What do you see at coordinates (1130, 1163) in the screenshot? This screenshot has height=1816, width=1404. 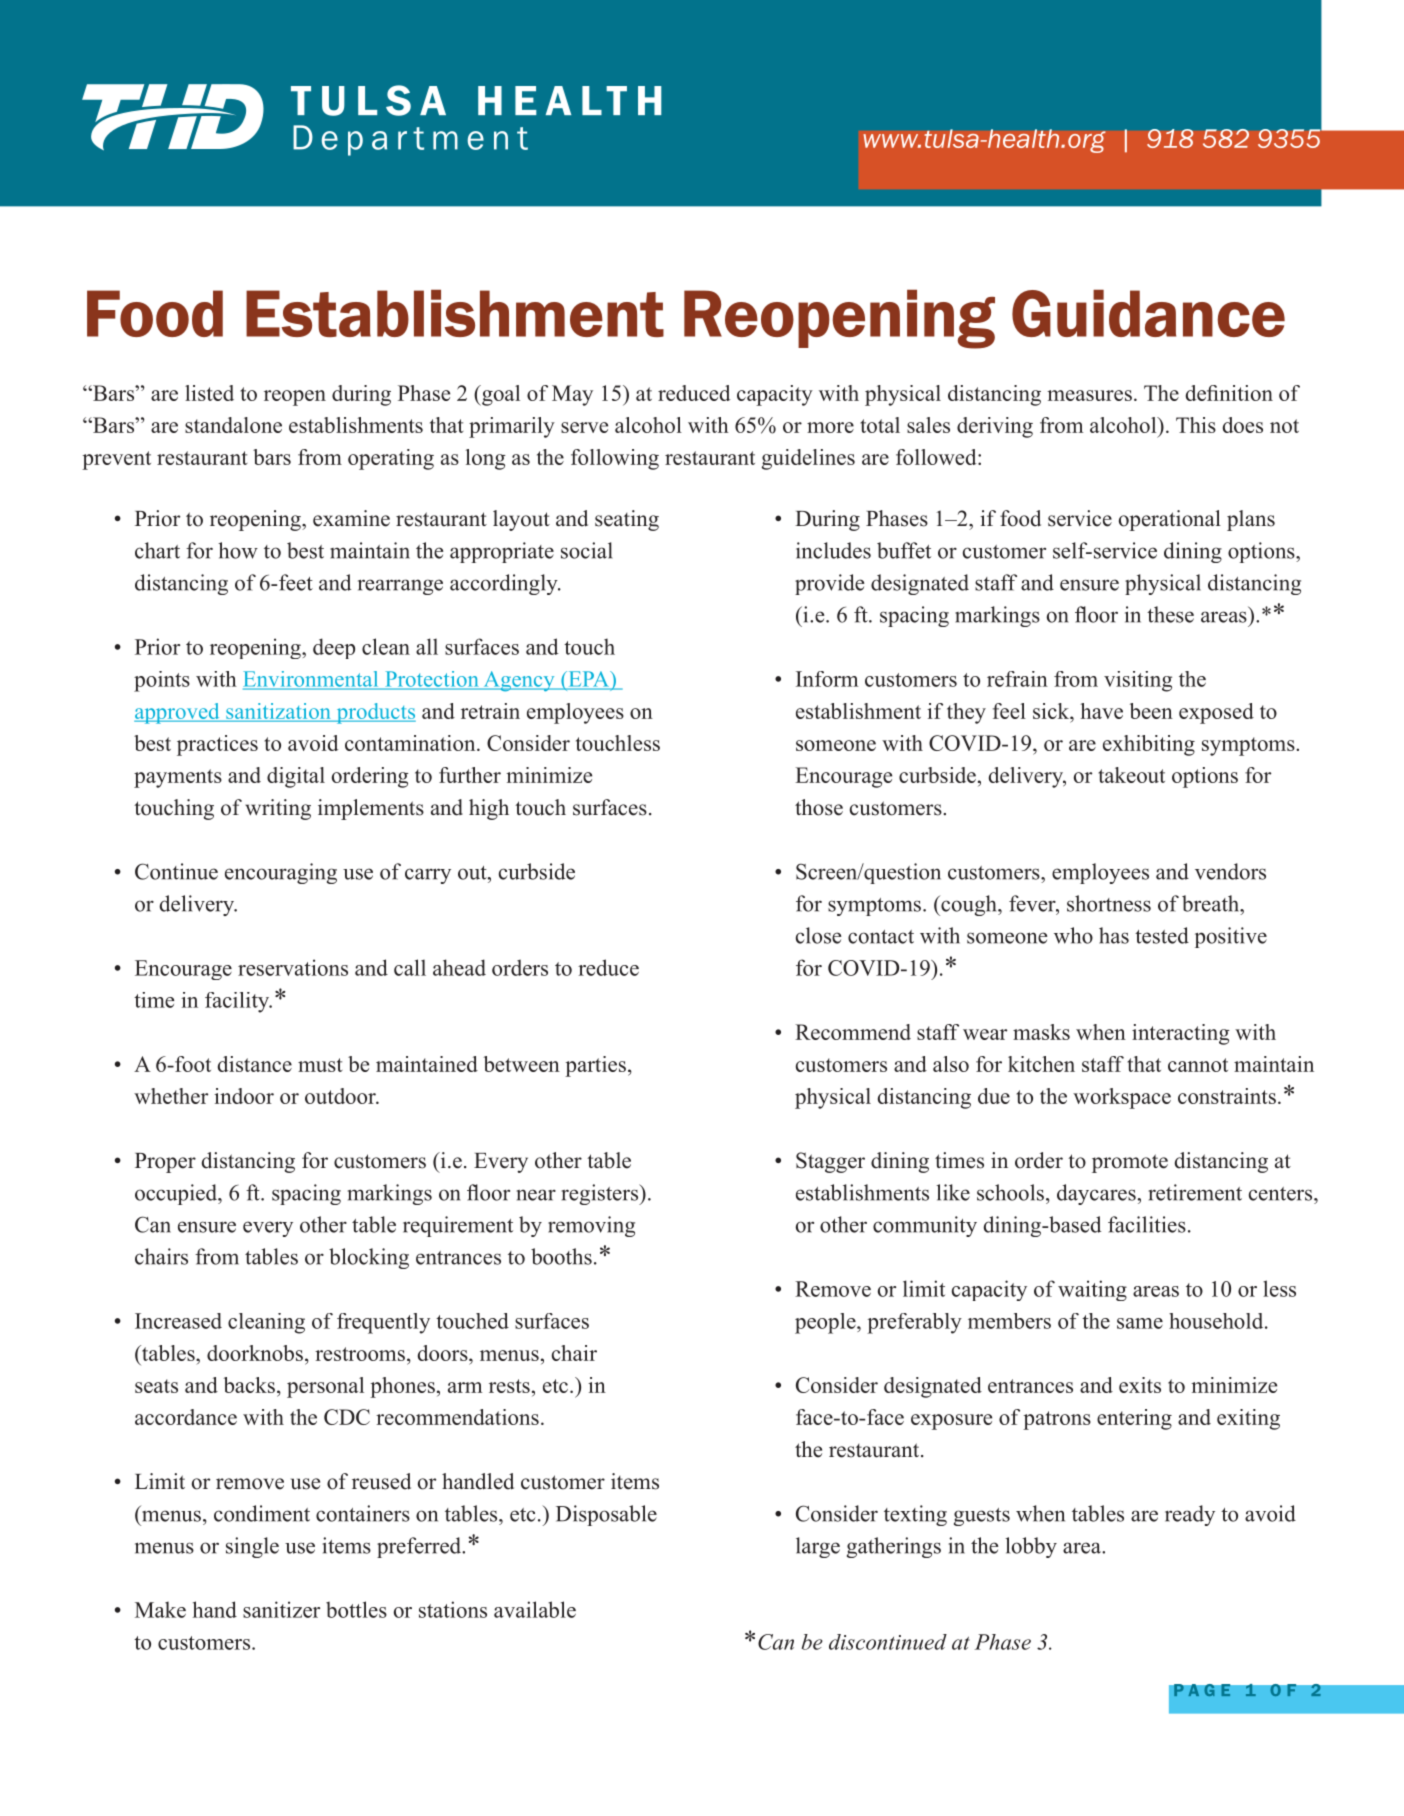 I see `promote` at bounding box center [1130, 1163].
